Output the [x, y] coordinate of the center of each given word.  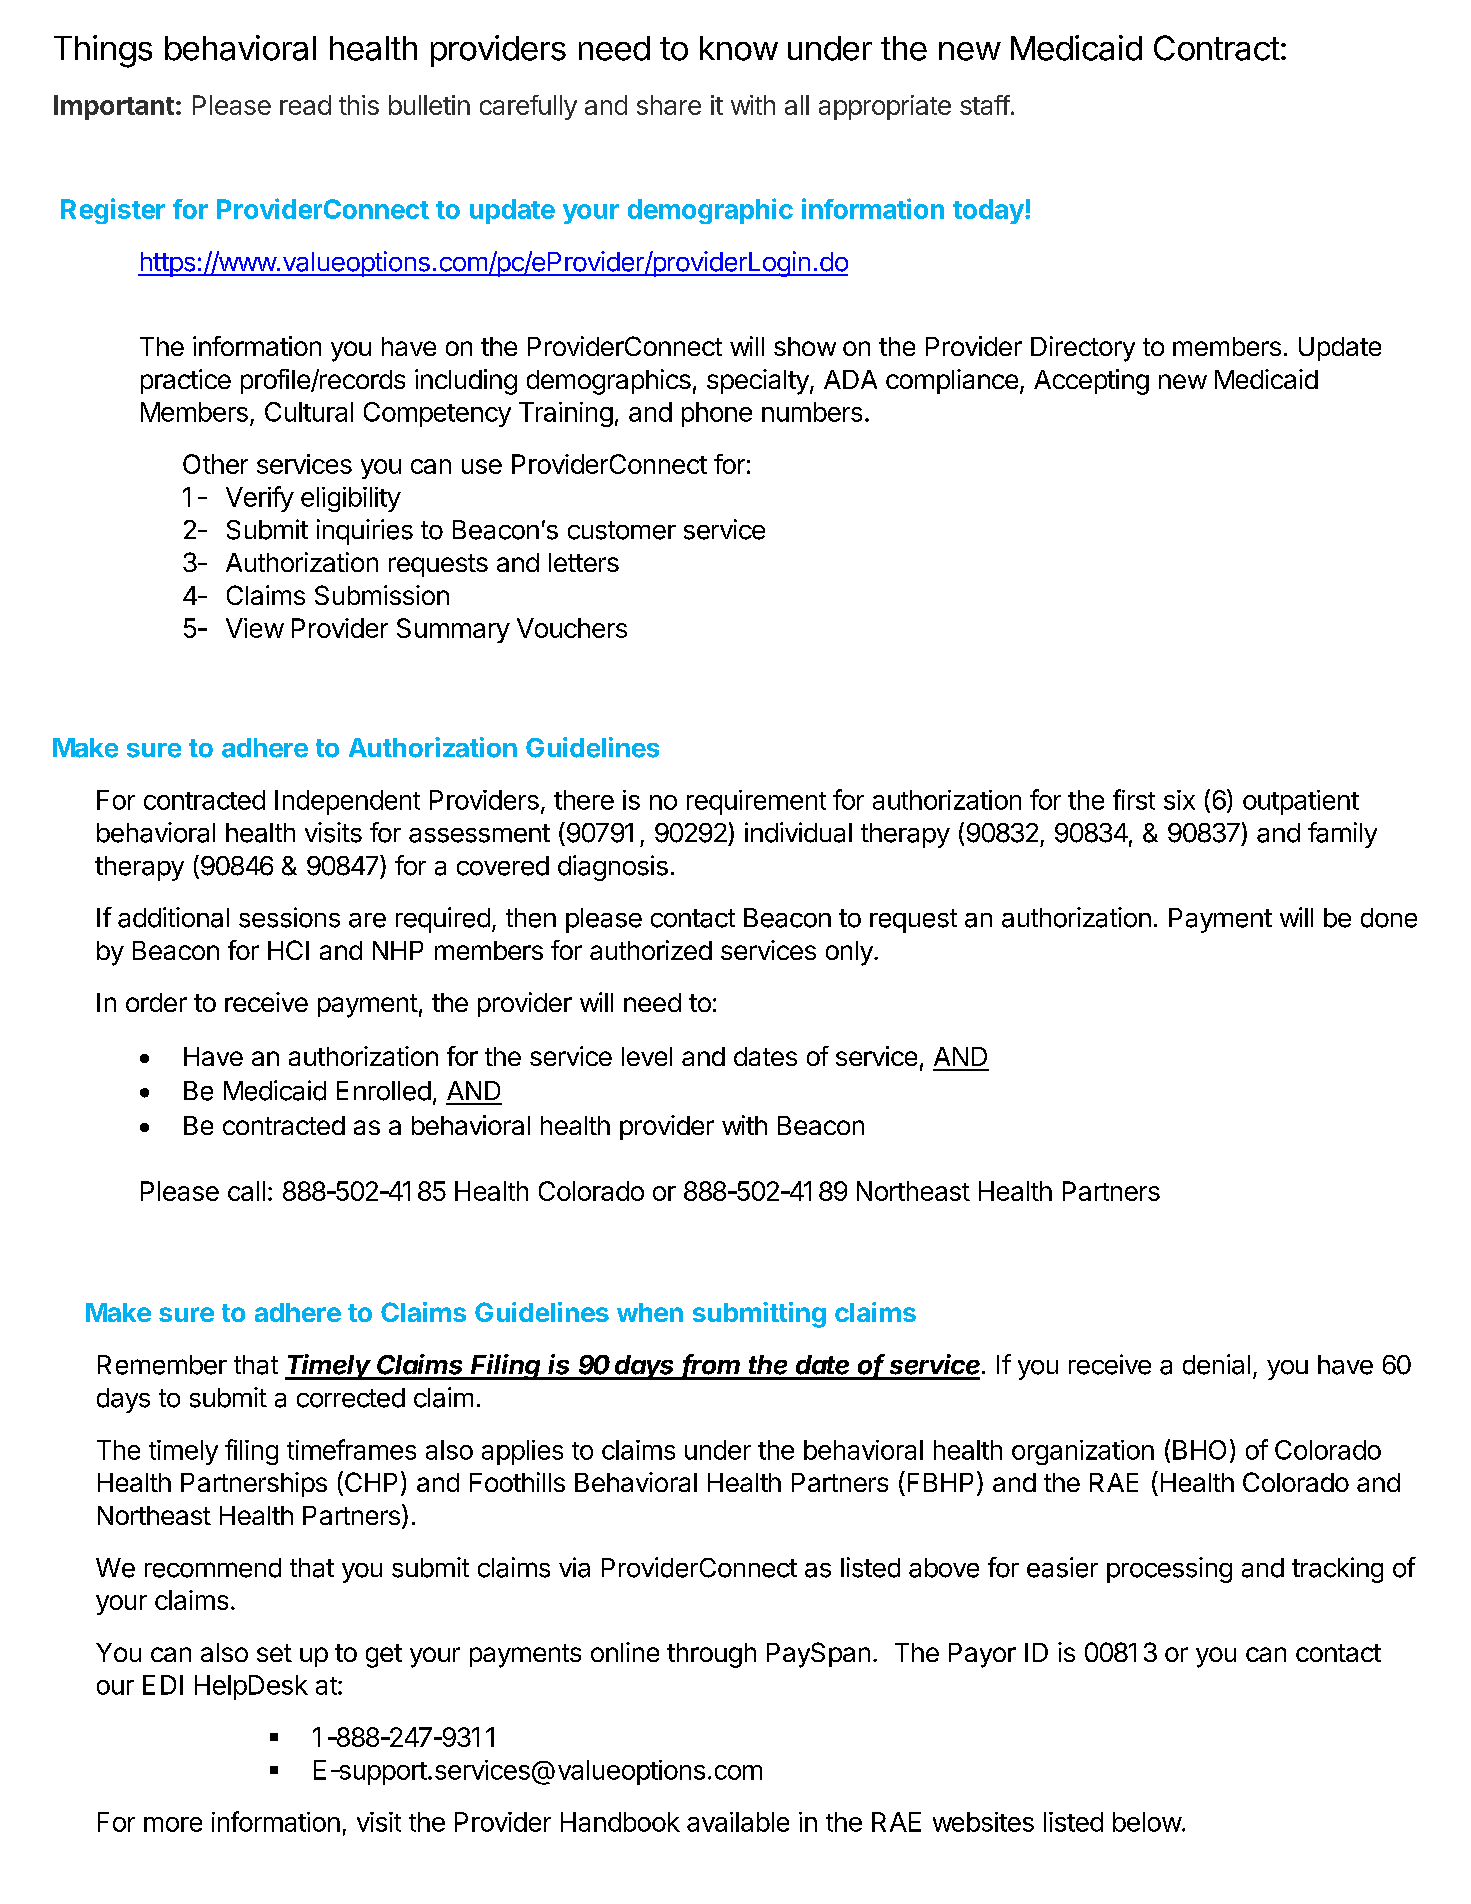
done [1389, 918]
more [173, 1824]
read [305, 105]
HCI [288, 950]
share [669, 105]
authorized [651, 950]
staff [985, 105]
